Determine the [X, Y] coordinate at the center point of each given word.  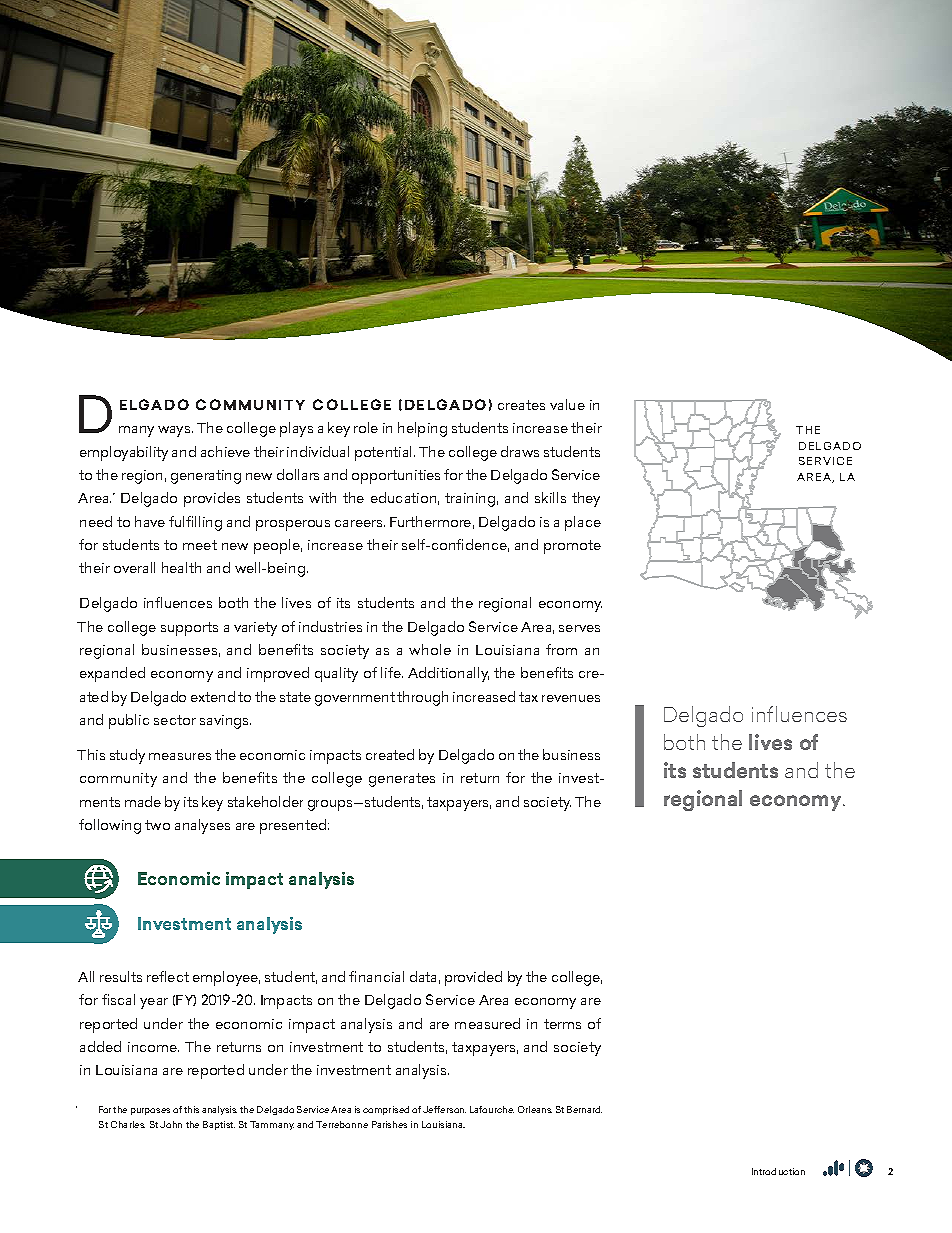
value [567, 404]
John [171, 1124]
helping [422, 429]
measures [180, 756]
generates [402, 780]
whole [430, 649]
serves [579, 628]
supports [189, 629]
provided [473, 978]
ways [175, 431]
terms [562, 1024]
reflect [168, 976]
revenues [571, 698]
